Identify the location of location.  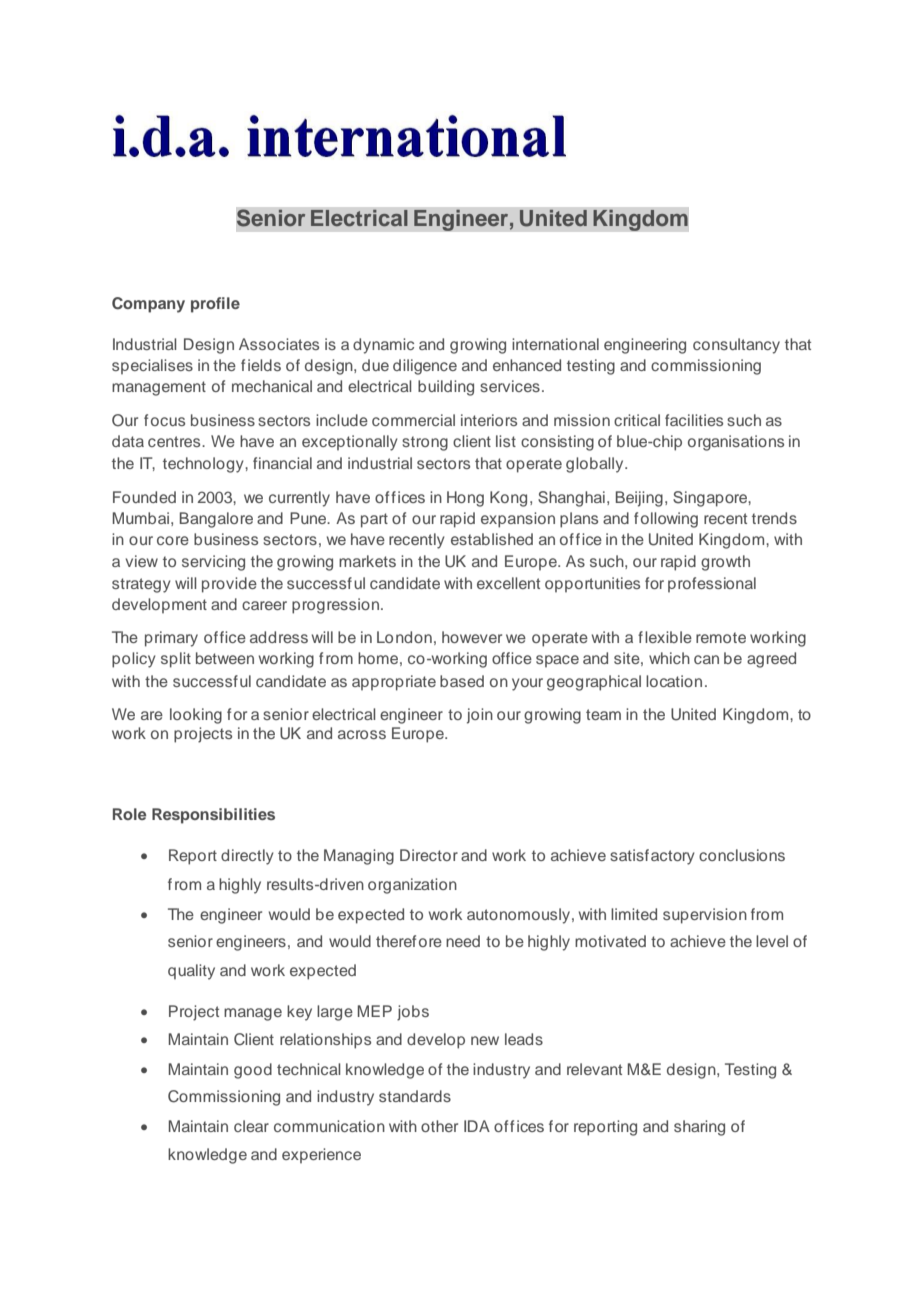
(674, 681).
